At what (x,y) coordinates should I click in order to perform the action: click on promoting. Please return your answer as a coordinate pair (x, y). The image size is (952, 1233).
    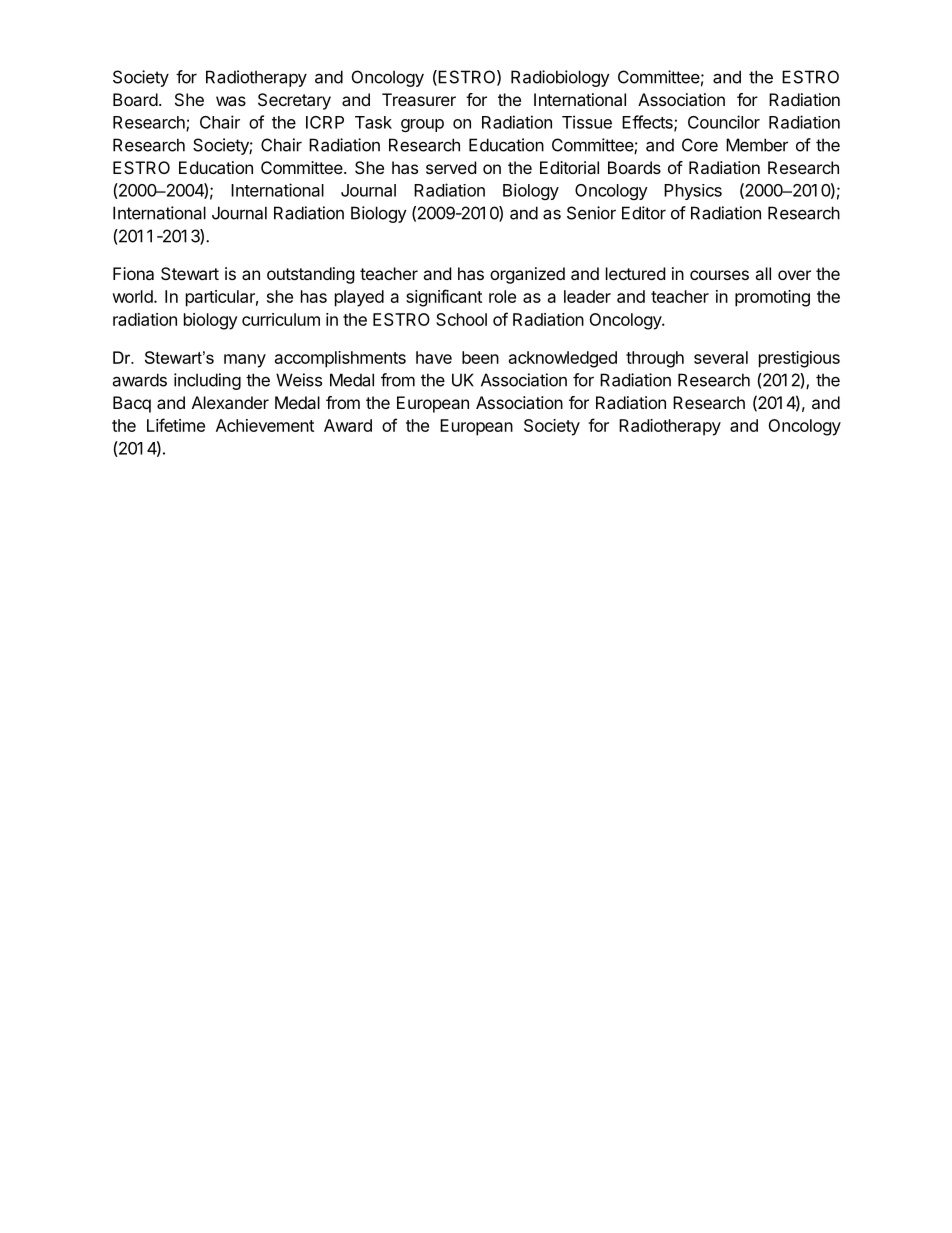
    Looking at the image, I should click on (772, 298).
